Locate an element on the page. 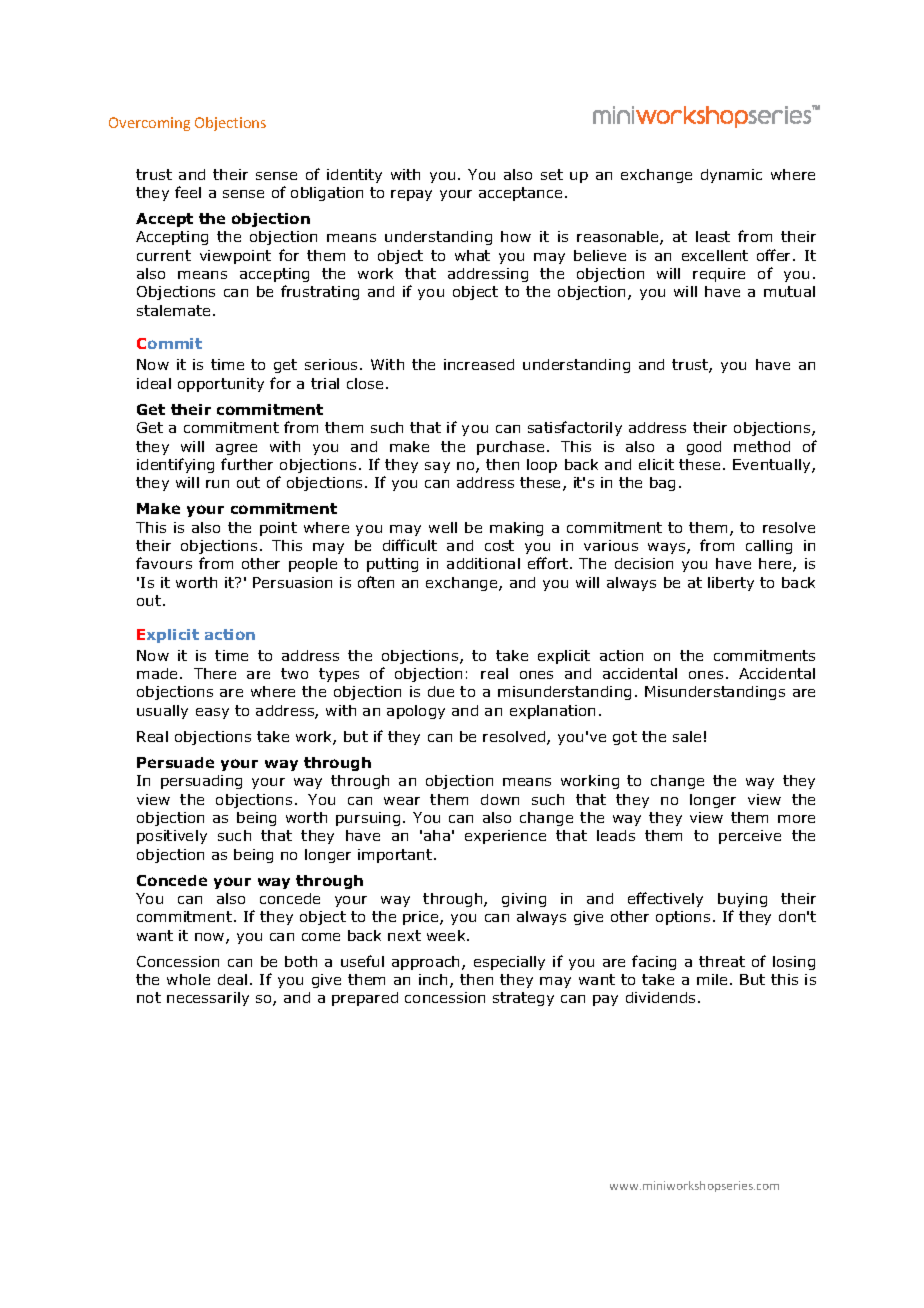 The width and height of the page is (924, 1308). dynamic is located at coordinates (731, 176).
